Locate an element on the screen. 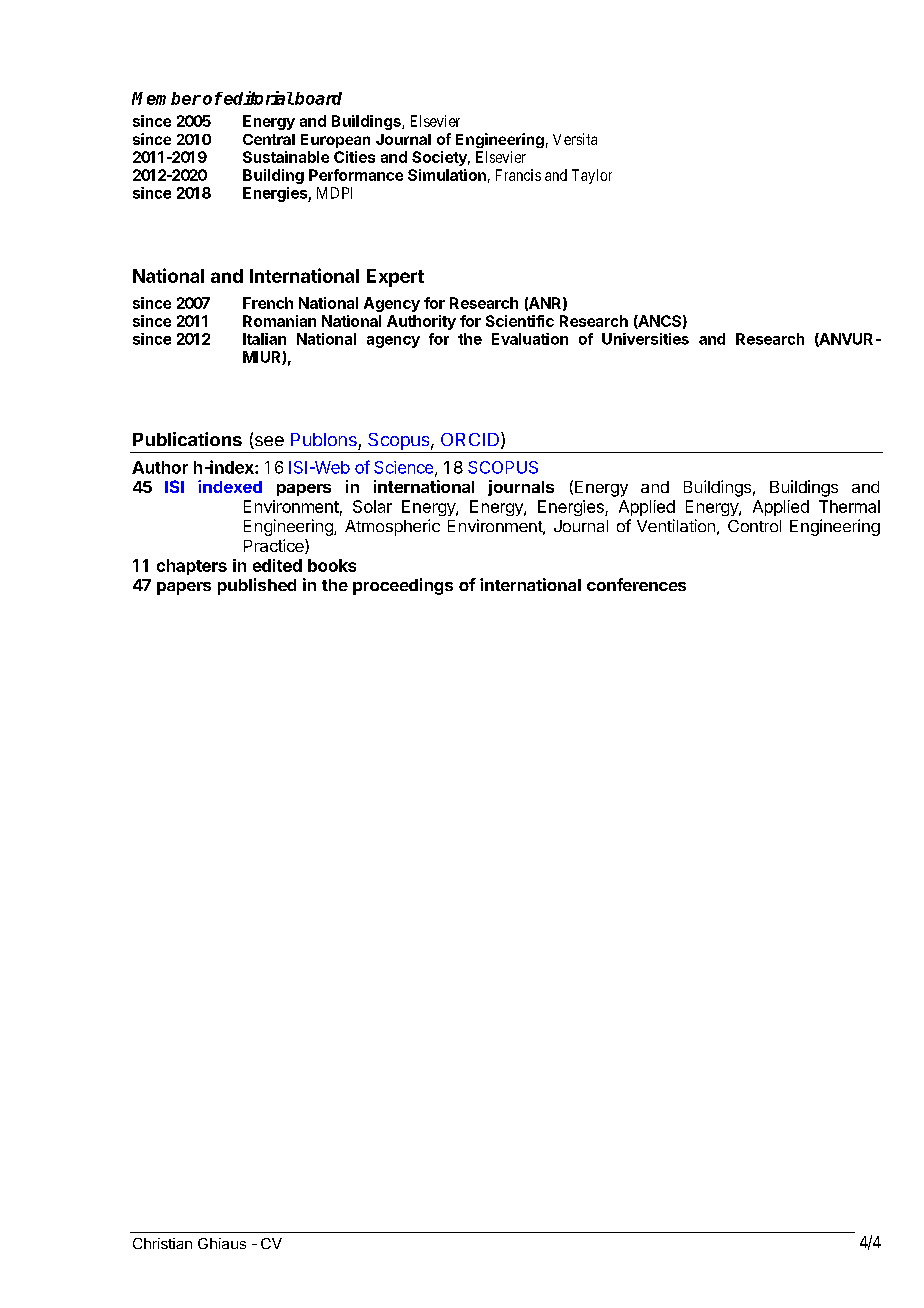 The image size is (924, 1308). Christian is located at coordinates (162, 1243).
